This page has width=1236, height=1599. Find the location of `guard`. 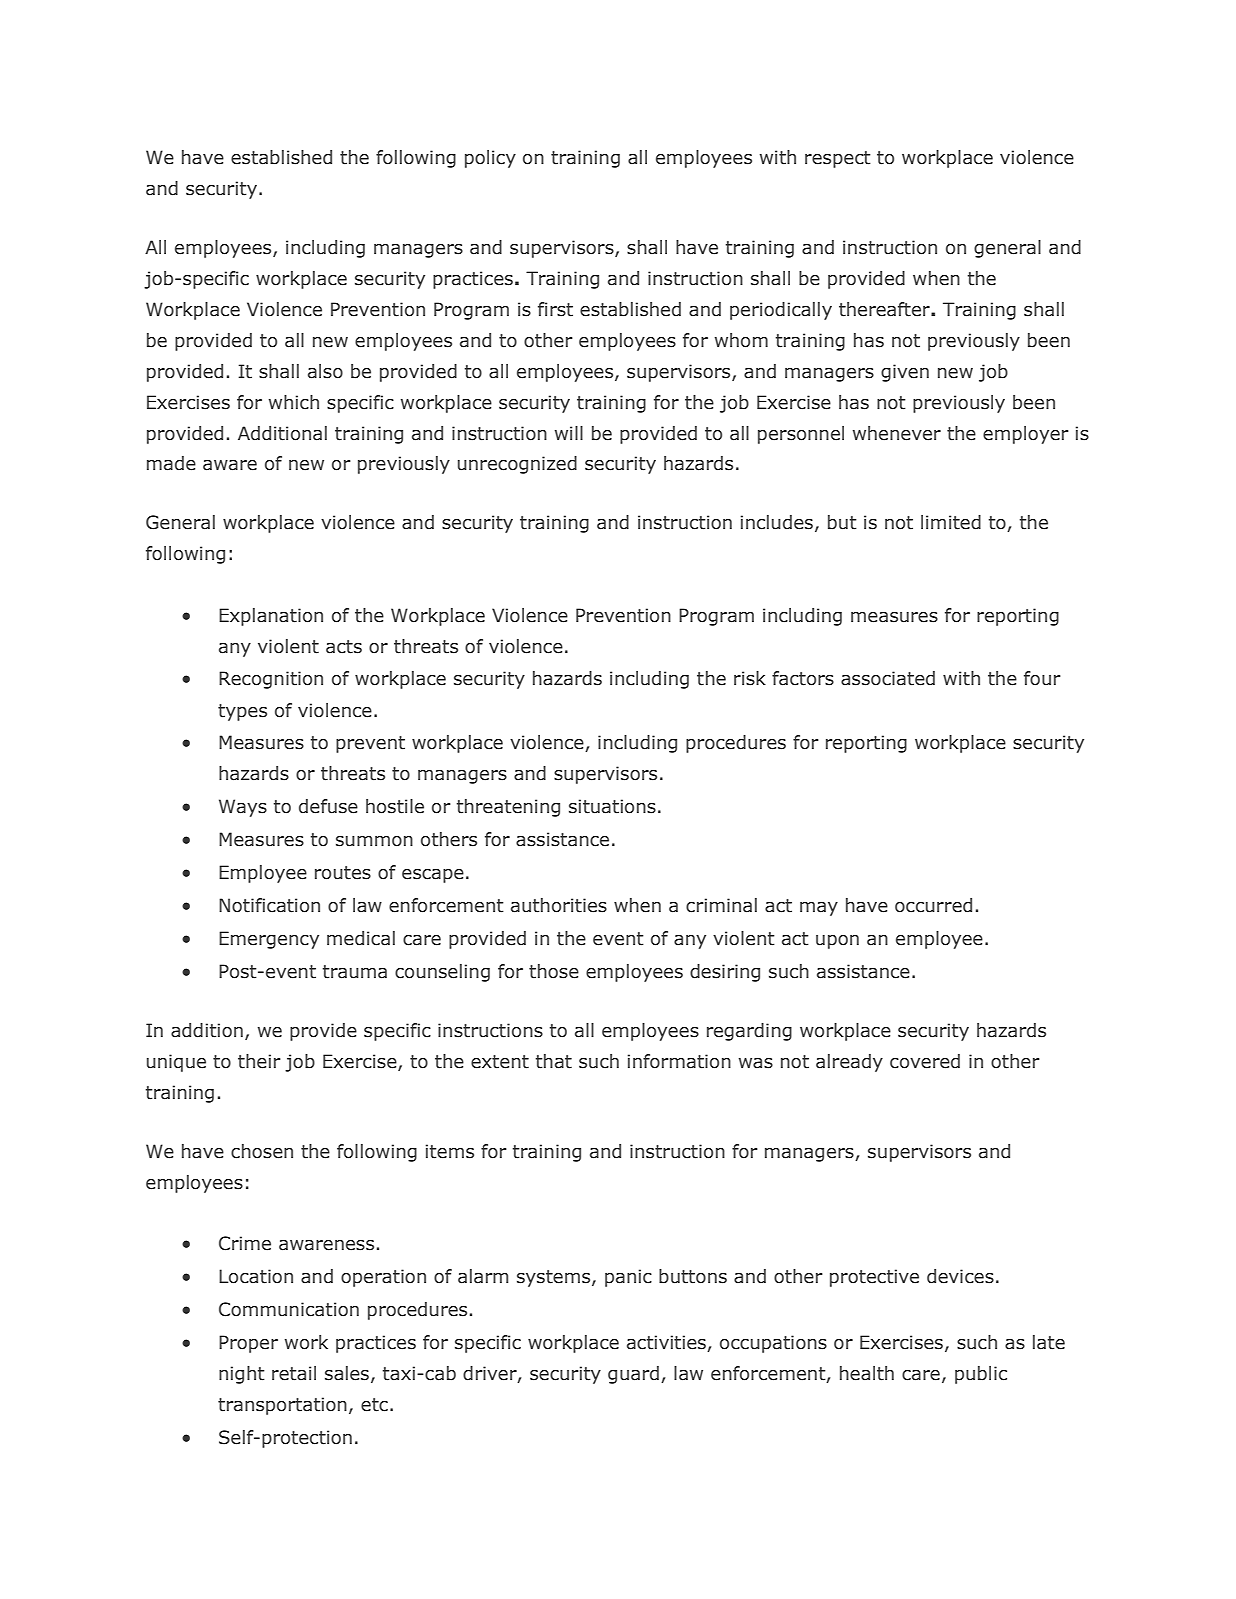

guard is located at coordinates (633, 1375).
